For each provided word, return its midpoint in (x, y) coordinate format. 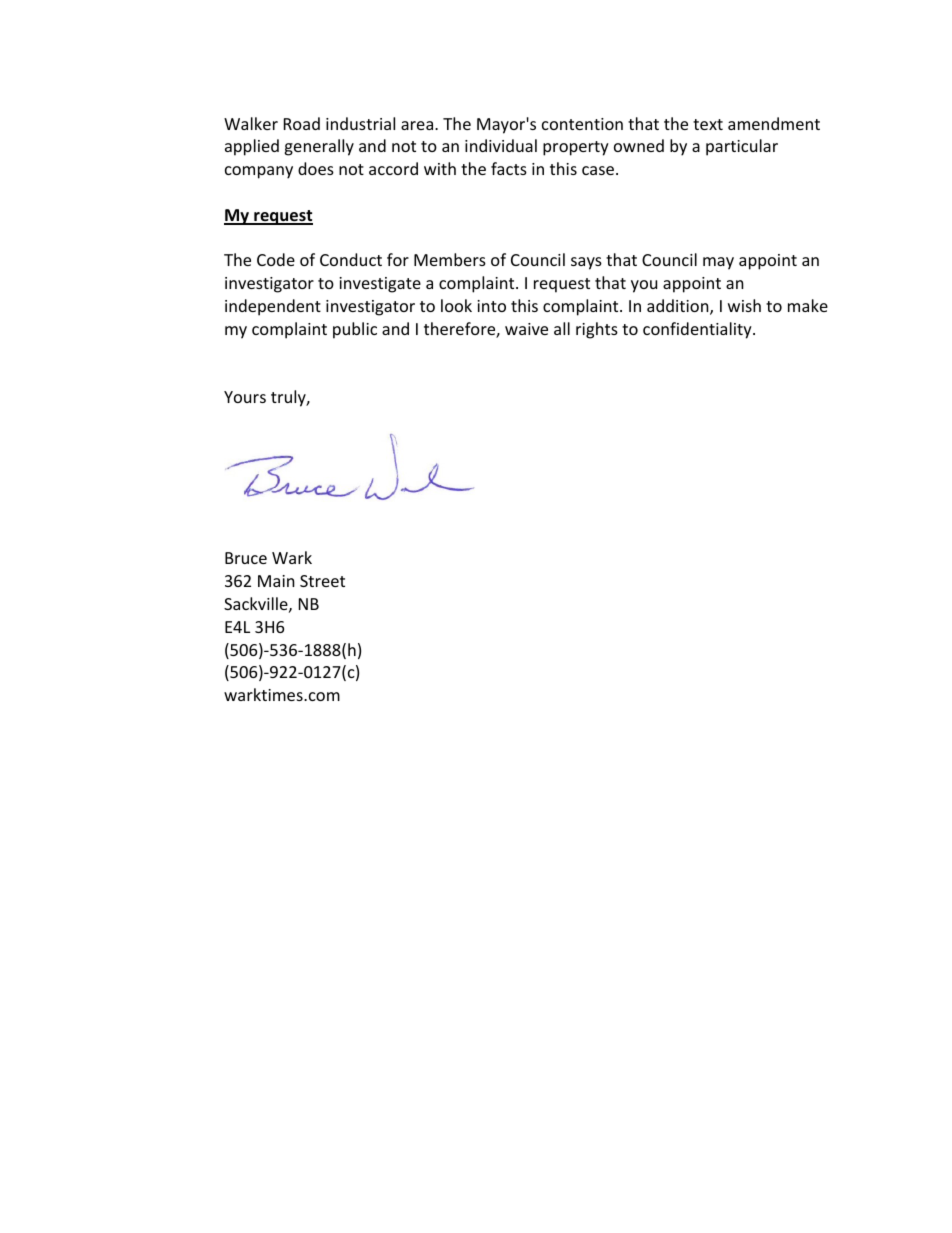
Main (276, 581)
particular (742, 147)
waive (526, 329)
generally (319, 147)
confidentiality (698, 330)
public (355, 330)
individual (501, 145)
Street (322, 581)
